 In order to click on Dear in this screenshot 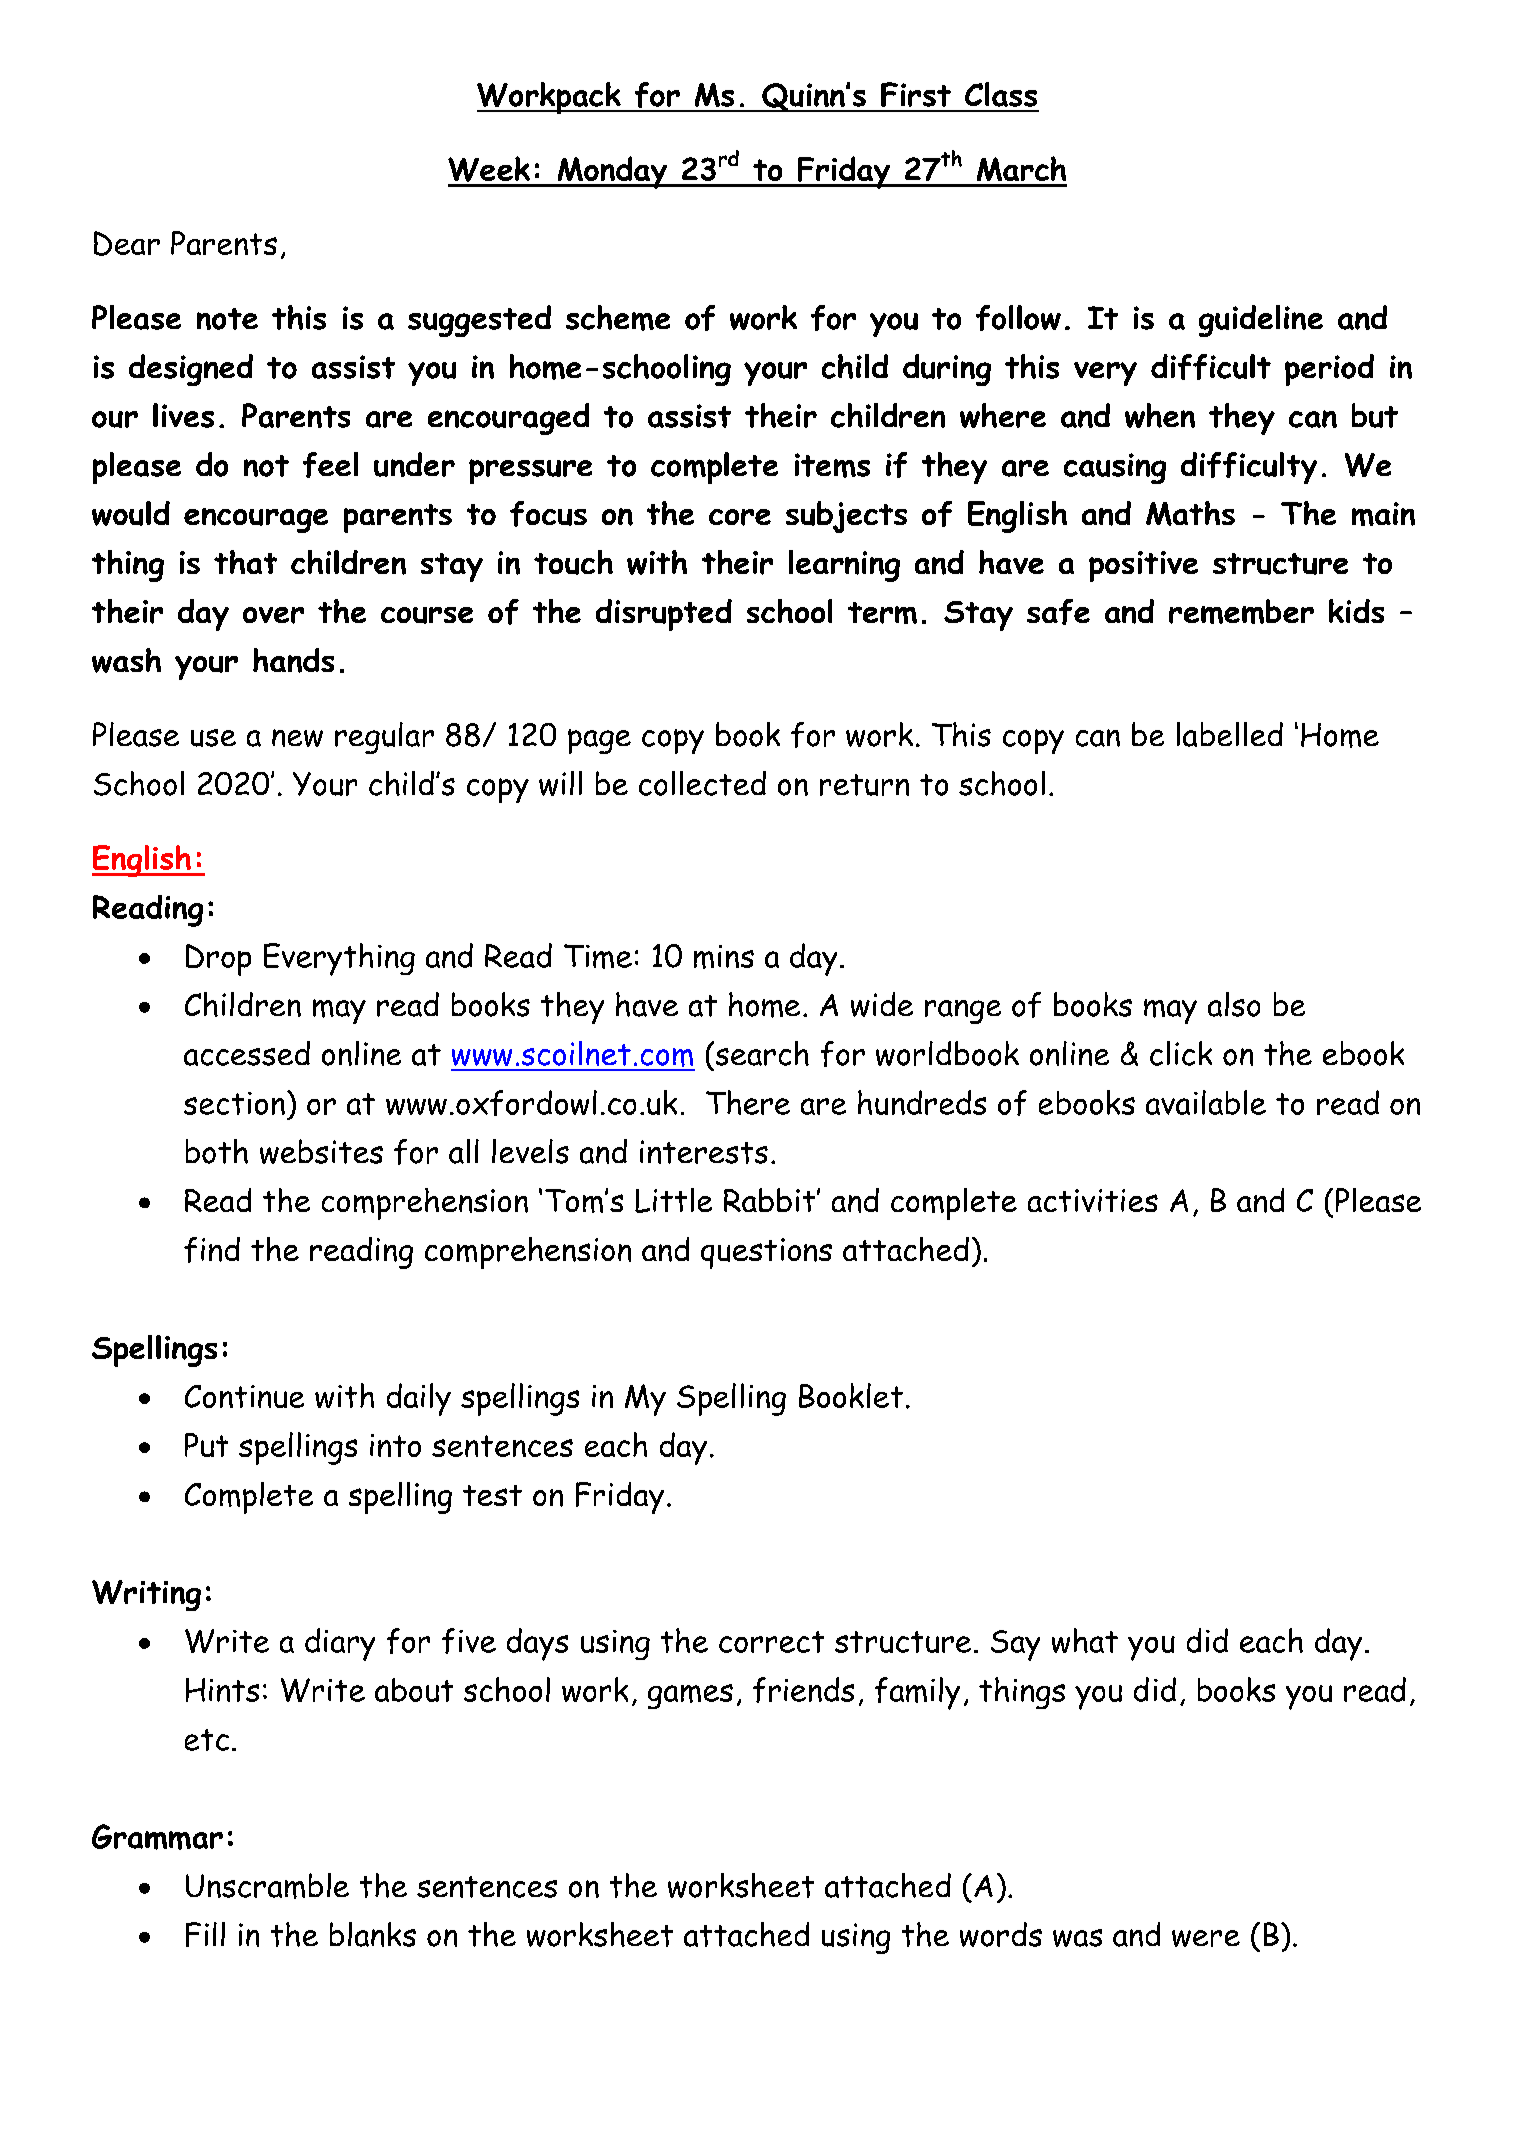, I will do `click(127, 243)`.
